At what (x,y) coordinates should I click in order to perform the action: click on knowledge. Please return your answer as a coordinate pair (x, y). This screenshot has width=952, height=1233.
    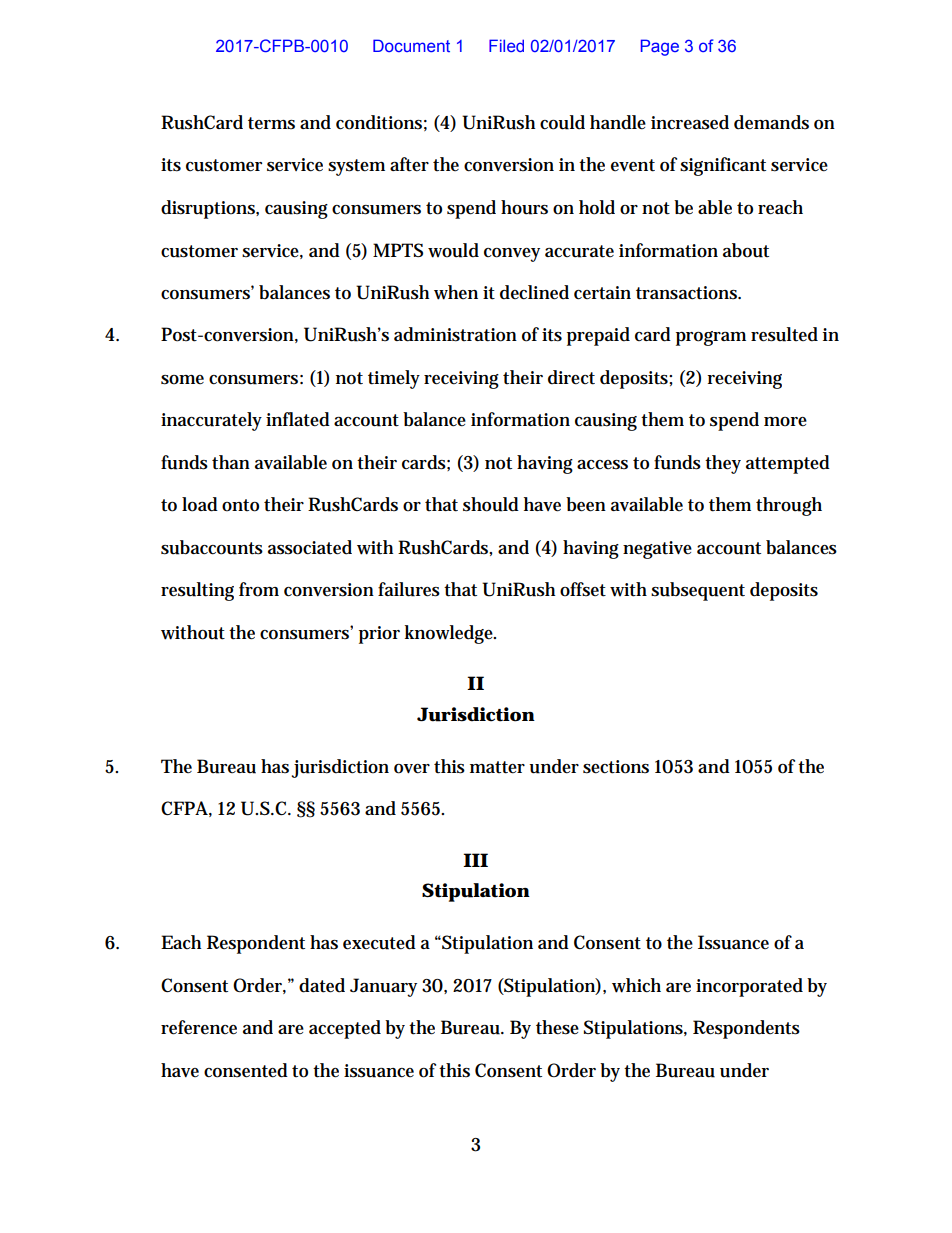
    Looking at the image, I should click on (450, 634).
